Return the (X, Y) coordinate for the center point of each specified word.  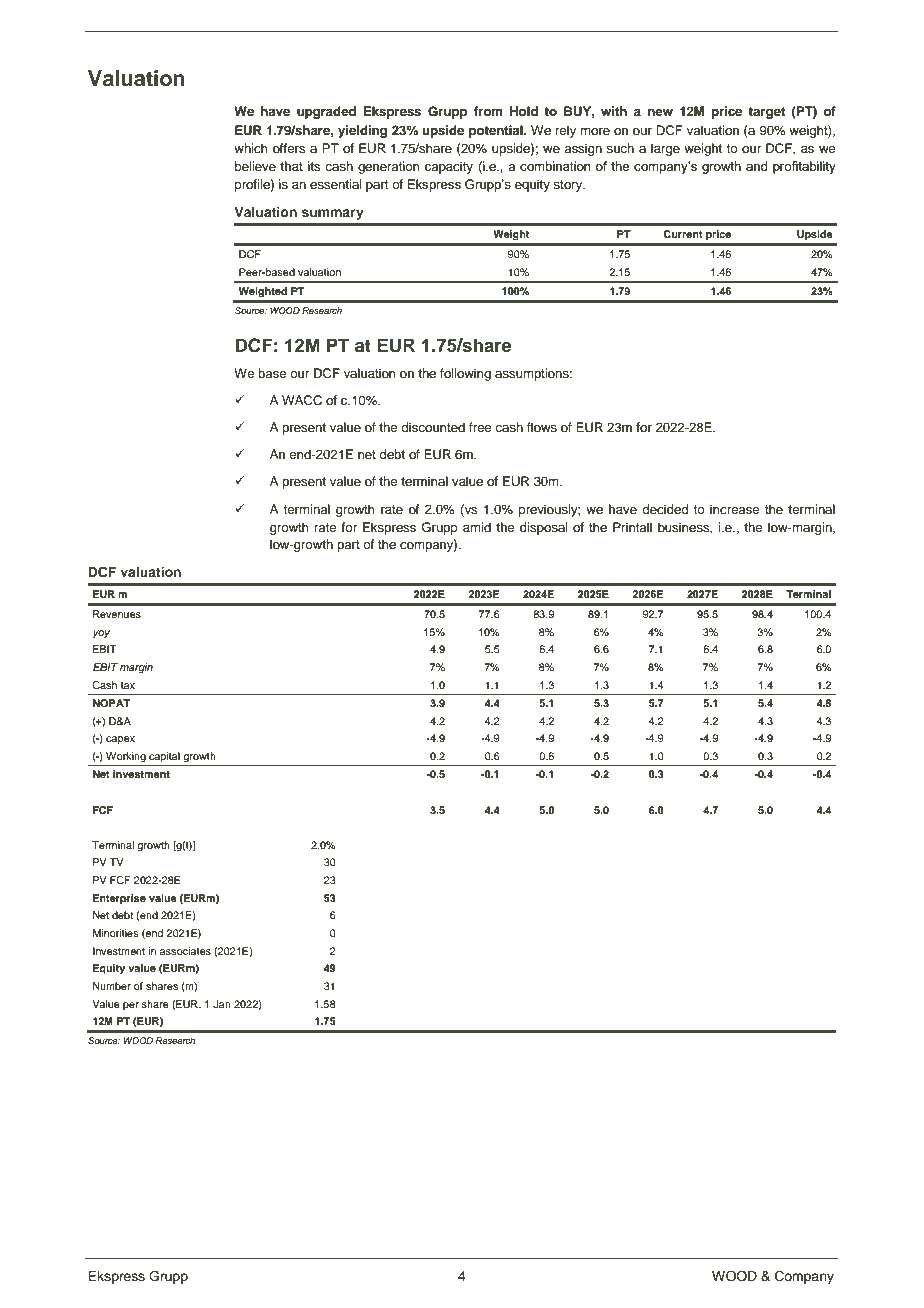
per (131, 1006)
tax (128, 685)
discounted (433, 427)
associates (185, 951)
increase (735, 509)
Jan (222, 1004)
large (665, 149)
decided (665, 509)
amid (477, 527)
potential (497, 131)
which (251, 148)
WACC (302, 400)
